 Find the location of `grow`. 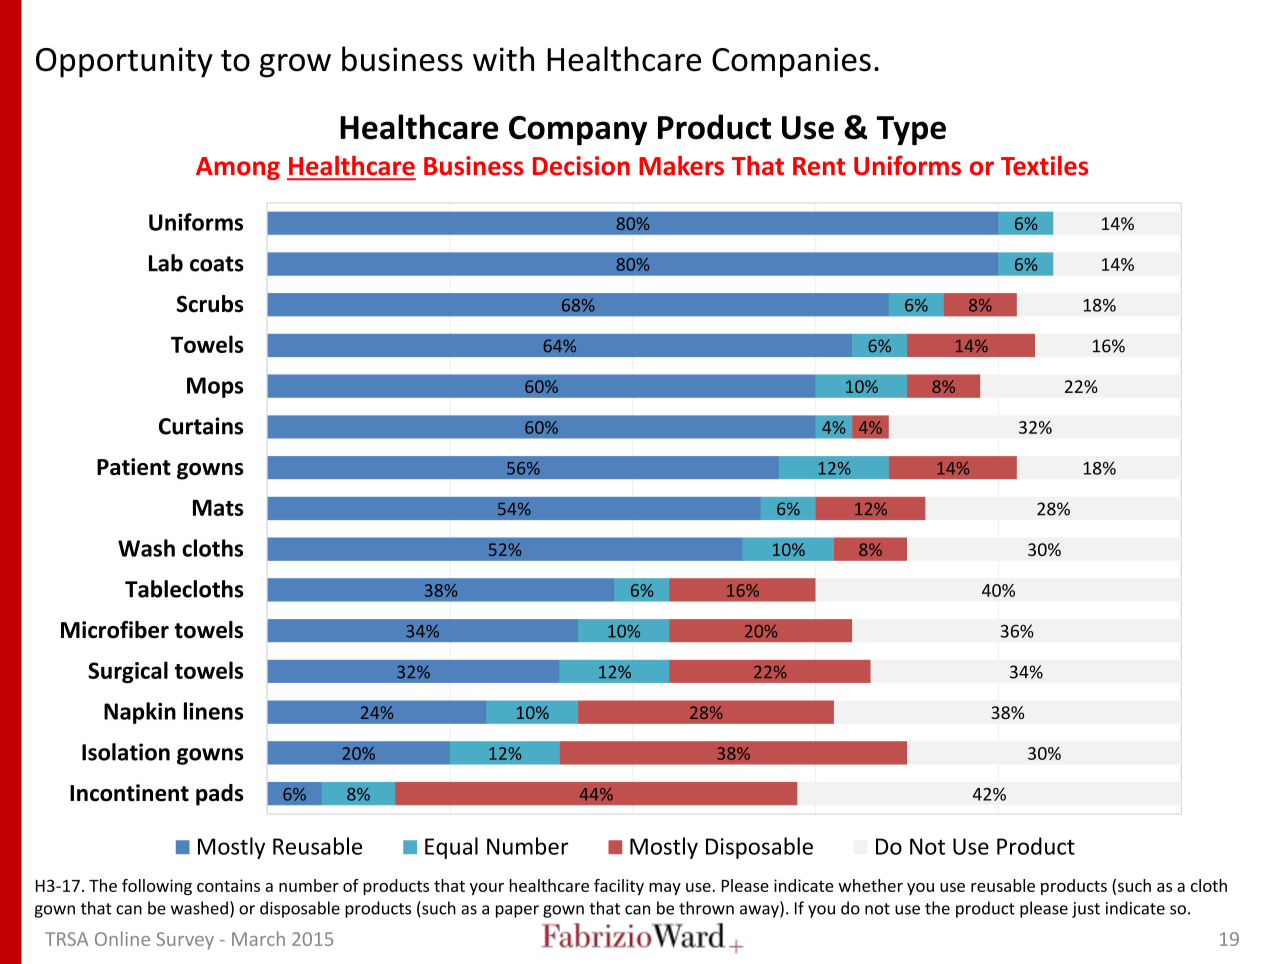

grow is located at coordinates (295, 66).
